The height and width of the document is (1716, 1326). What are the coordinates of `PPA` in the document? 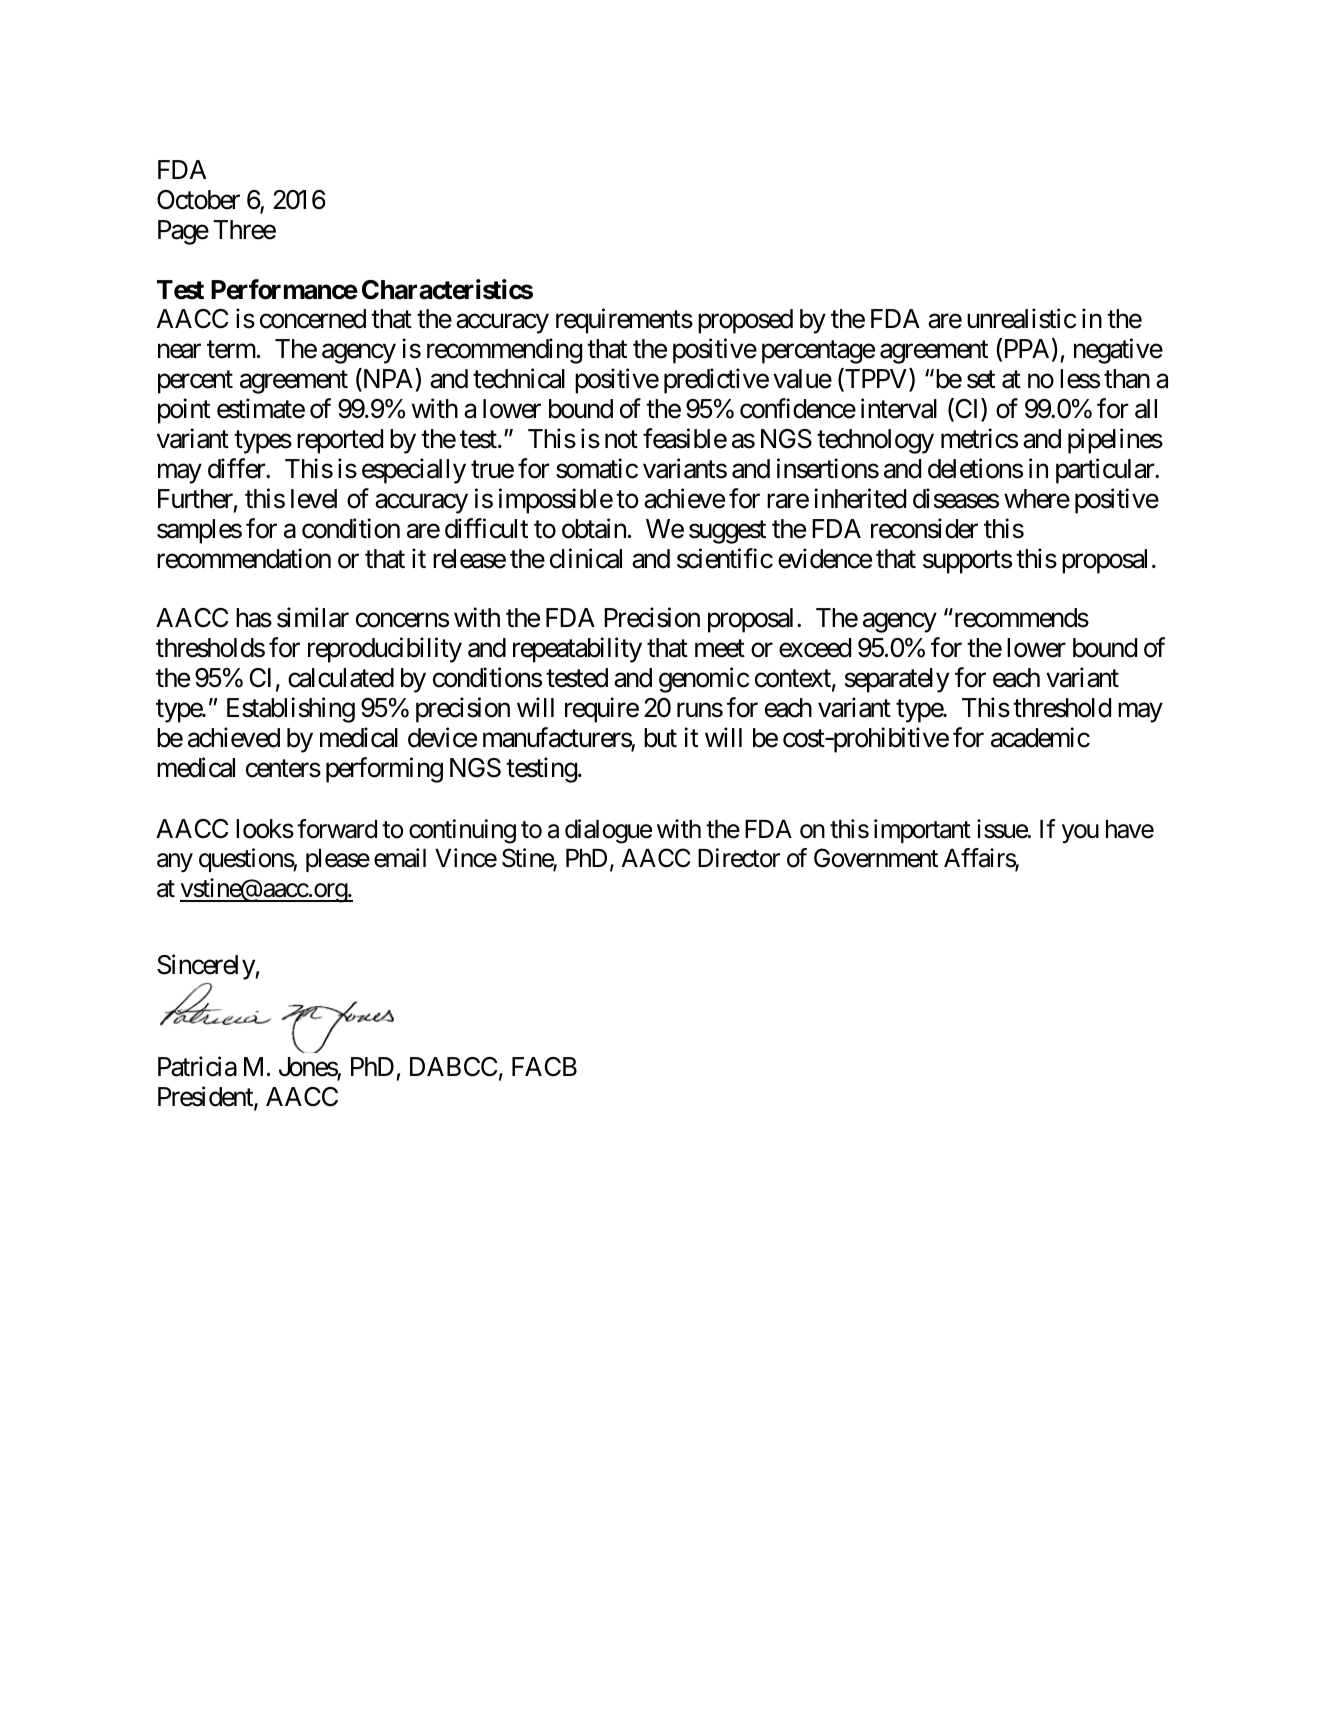 It's located at (1027, 350).
